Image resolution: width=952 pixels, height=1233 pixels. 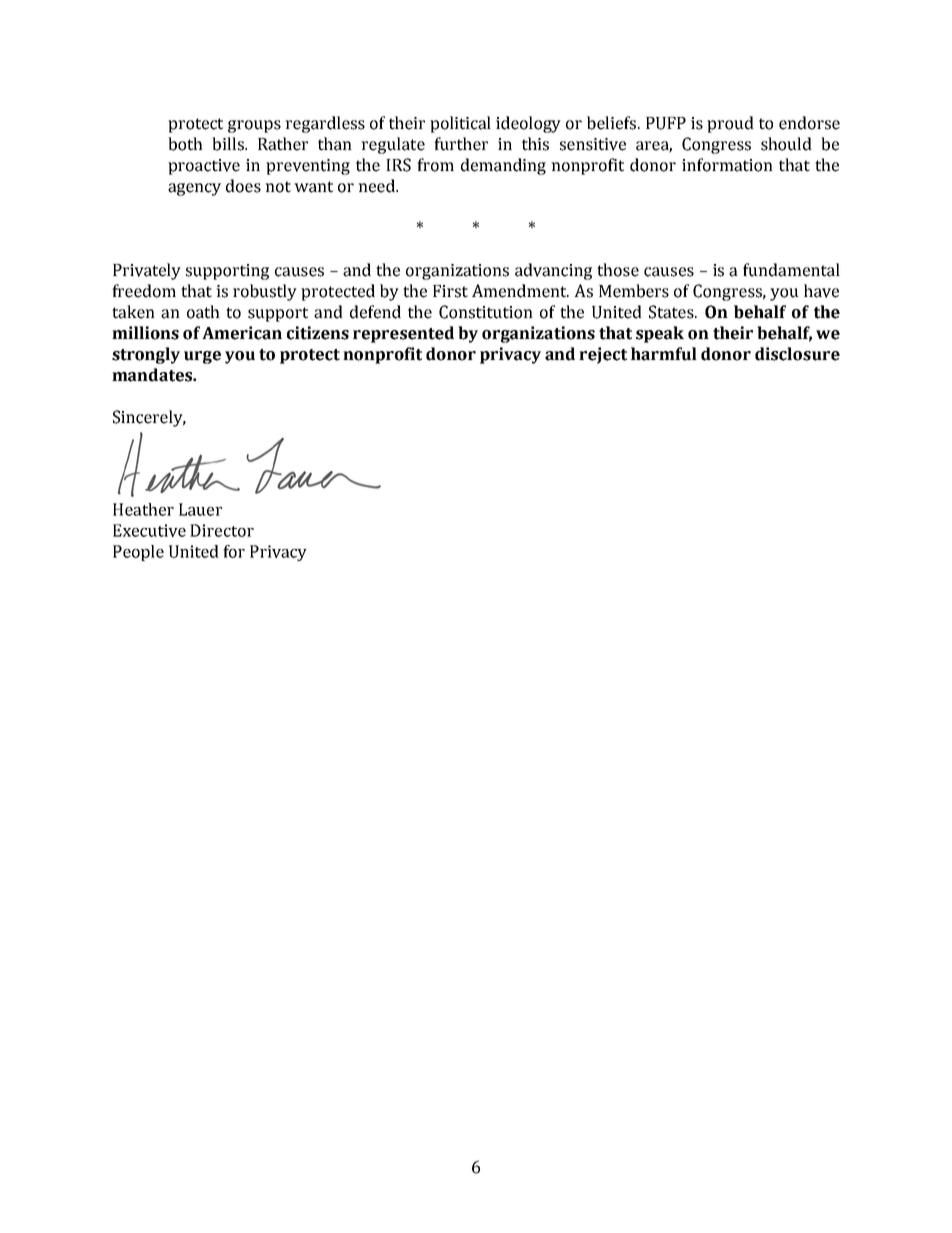 What do you see at coordinates (200, 509) in the document?
I see `Lauer` at bounding box center [200, 509].
